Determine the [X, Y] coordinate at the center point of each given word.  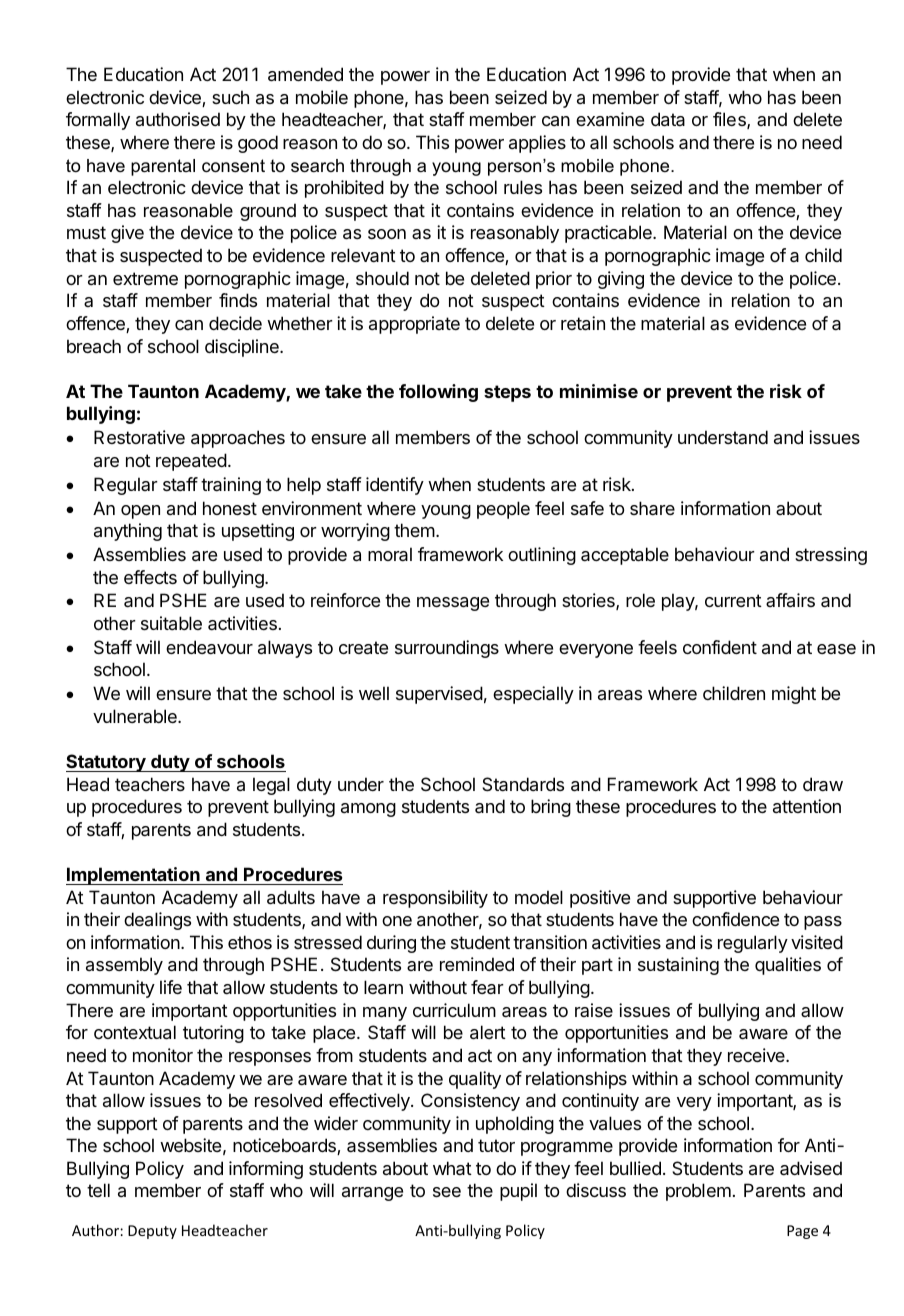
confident [720, 647]
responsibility [435, 899]
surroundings [447, 649]
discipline [243, 348]
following [438, 393]
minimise [599, 391]
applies [537, 144]
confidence [735, 919]
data [668, 119]
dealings [157, 921]
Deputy [152, 1232]
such [230, 97]
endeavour [209, 647]
